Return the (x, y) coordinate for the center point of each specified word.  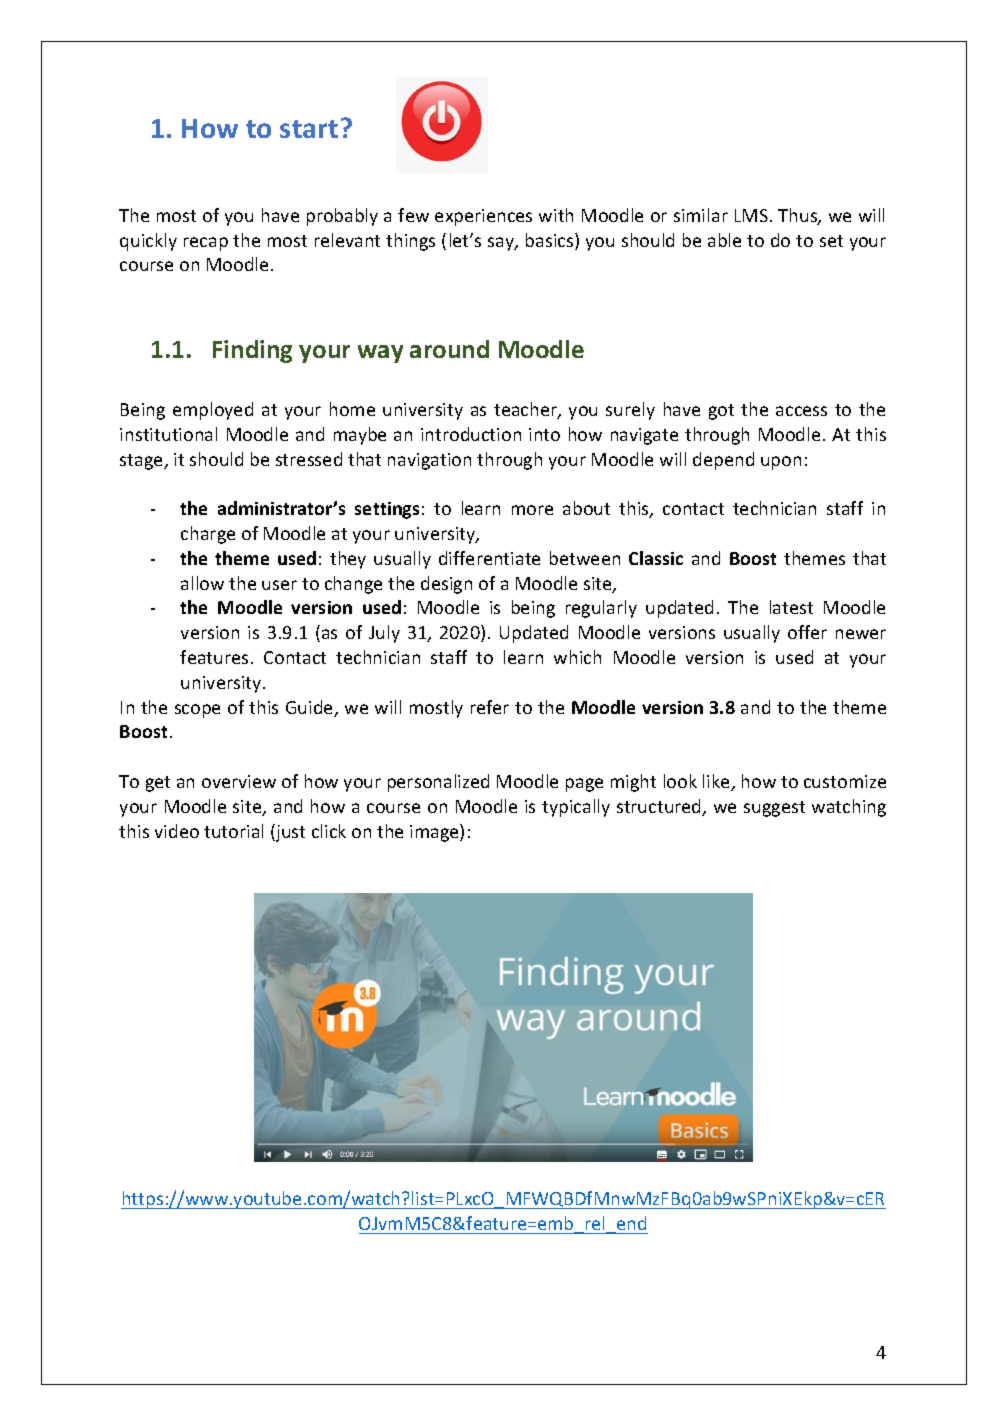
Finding (252, 351)
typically (576, 808)
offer (807, 632)
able (724, 240)
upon (781, 463)
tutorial (233, 831)
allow (202, 583)
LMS (751, 215)
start (309, 129)
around (449, 349)
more (532, 510)
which (577, 657)
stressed (309, 459)
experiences (483, 217)
